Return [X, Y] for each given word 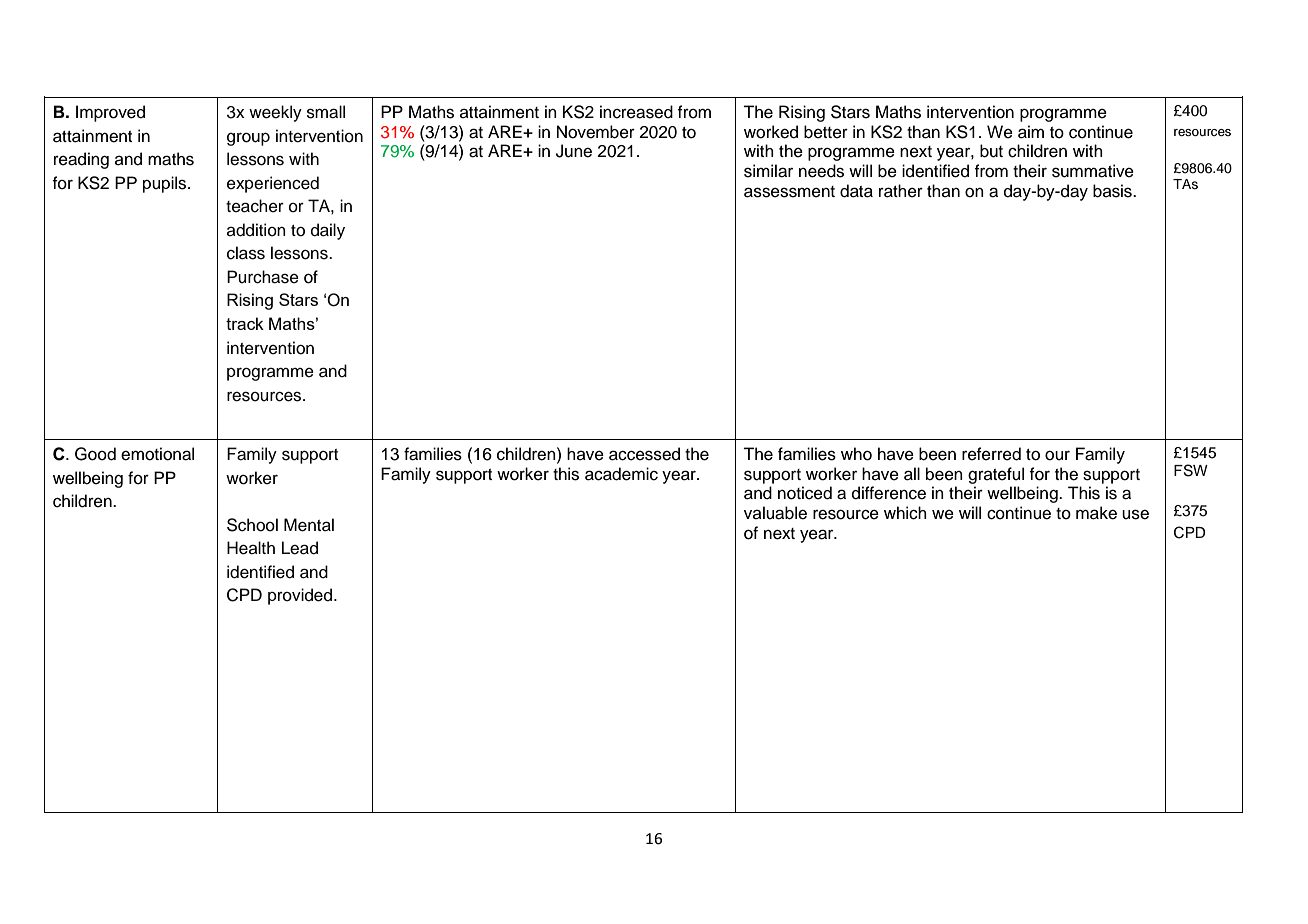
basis [1113, 191]
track [245, 323]
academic [621, 474]
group [248, 139]
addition [256, 230]
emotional [157, 454]
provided [300, 596]
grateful [996, 475]
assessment [789, 192]
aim [1031, 132]
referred [991, 454]
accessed [644, 454]
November [596, 132]
